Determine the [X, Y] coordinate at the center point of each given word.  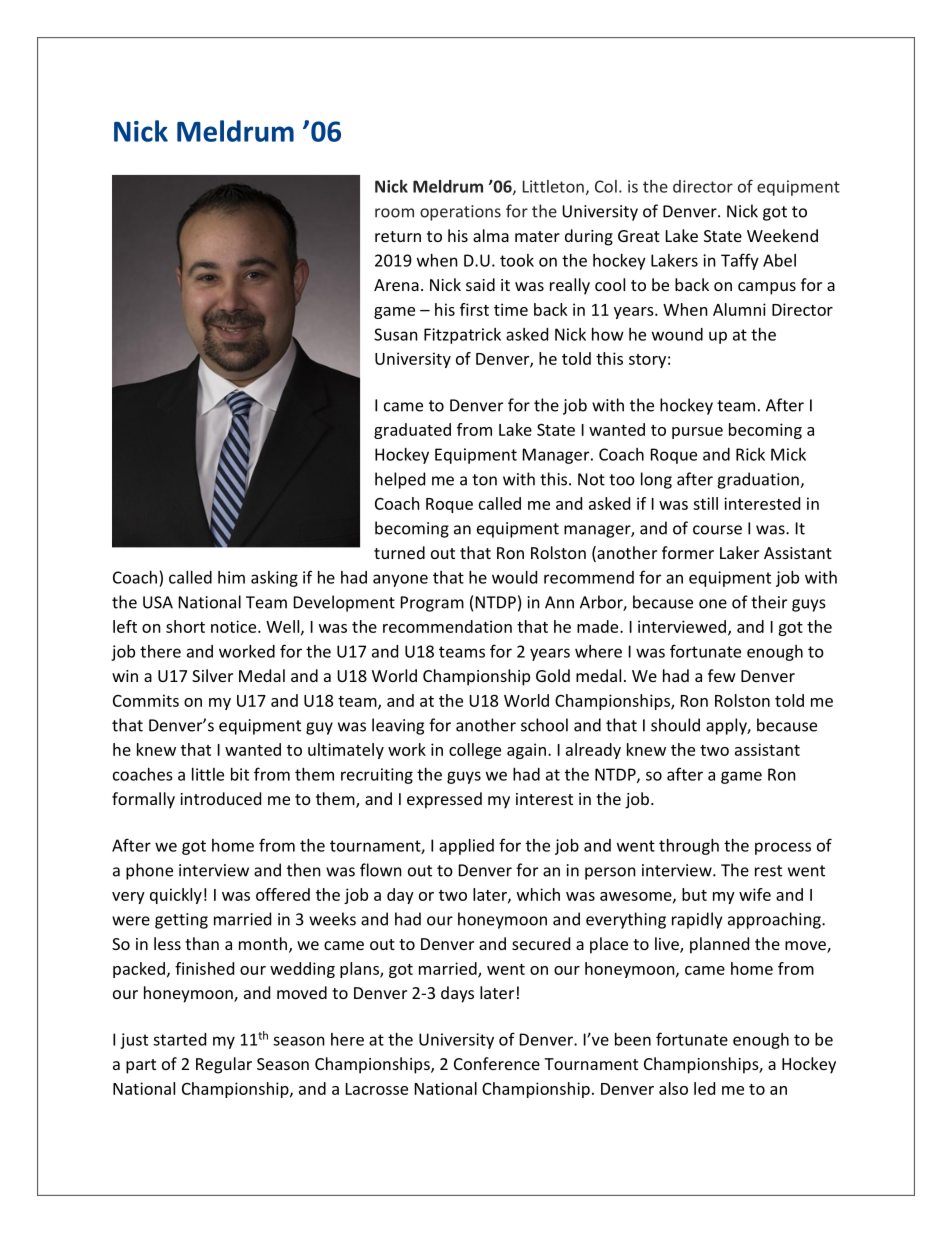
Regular [224, 1065]
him [231, 577]
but [694, 894]
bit [240, 774]
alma [491, 235]
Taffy [740, 261]
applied [466, 847]
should [675, 725]
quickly [176, 896]
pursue [697, 433]
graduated [412, 431]
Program [432, 604]
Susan [396, 334]
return [398, 236]
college [475, 751]
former [688, 552]
